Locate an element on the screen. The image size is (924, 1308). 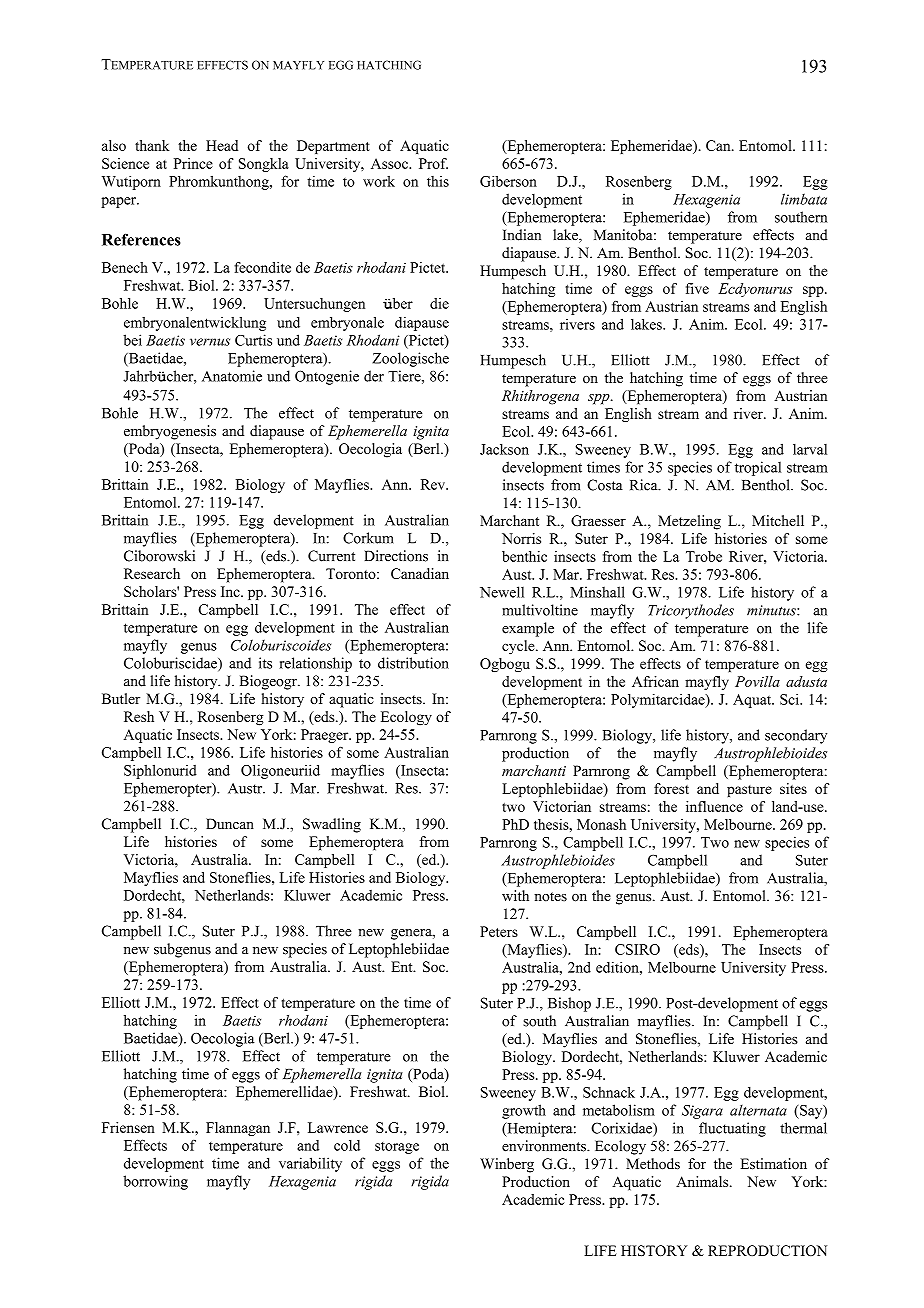
Research is located at coordinates (152, 573).
